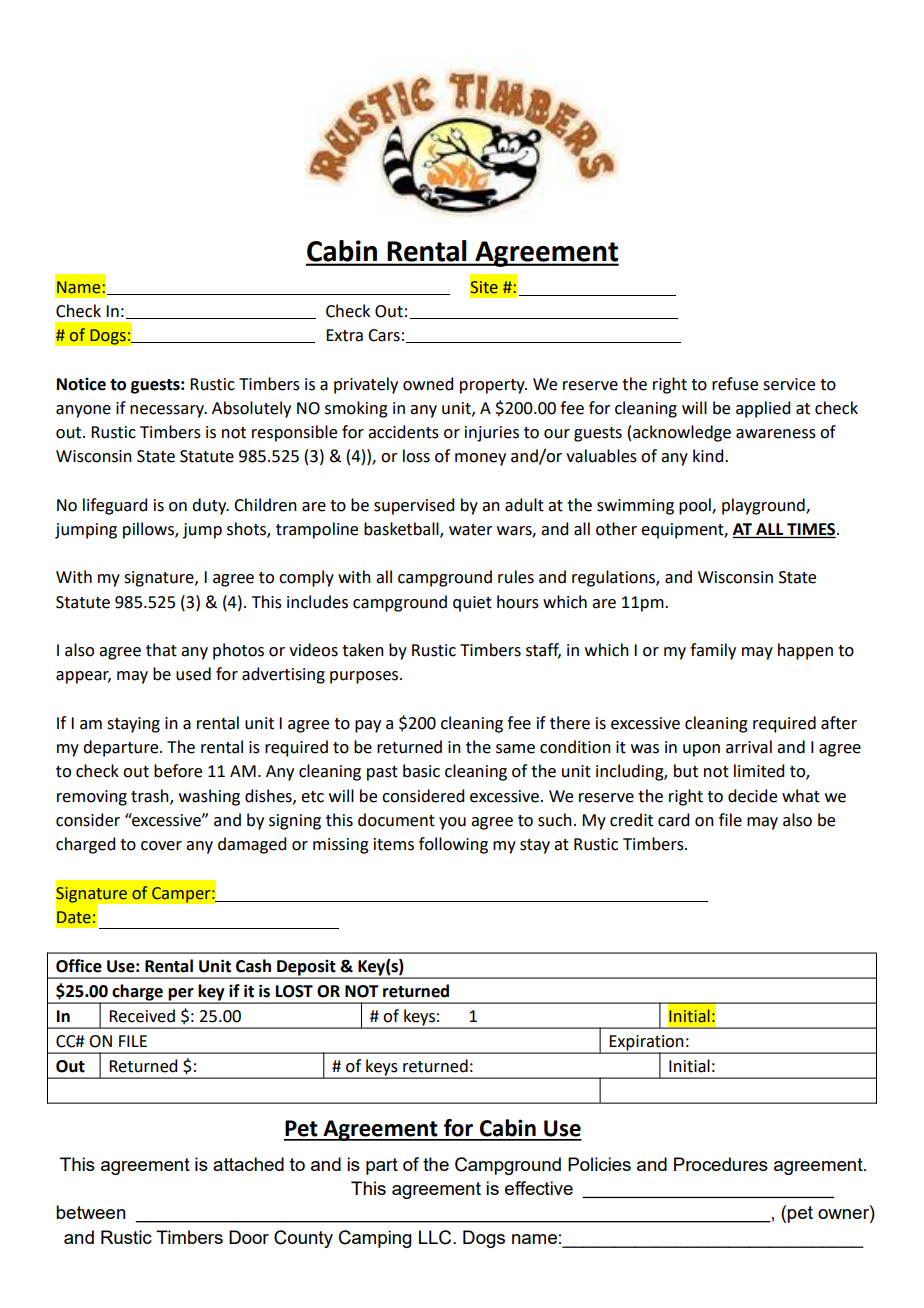 Image resolution: width=924 pixels, height=1308 pixels. I want to click on family, so click(713, 651).
